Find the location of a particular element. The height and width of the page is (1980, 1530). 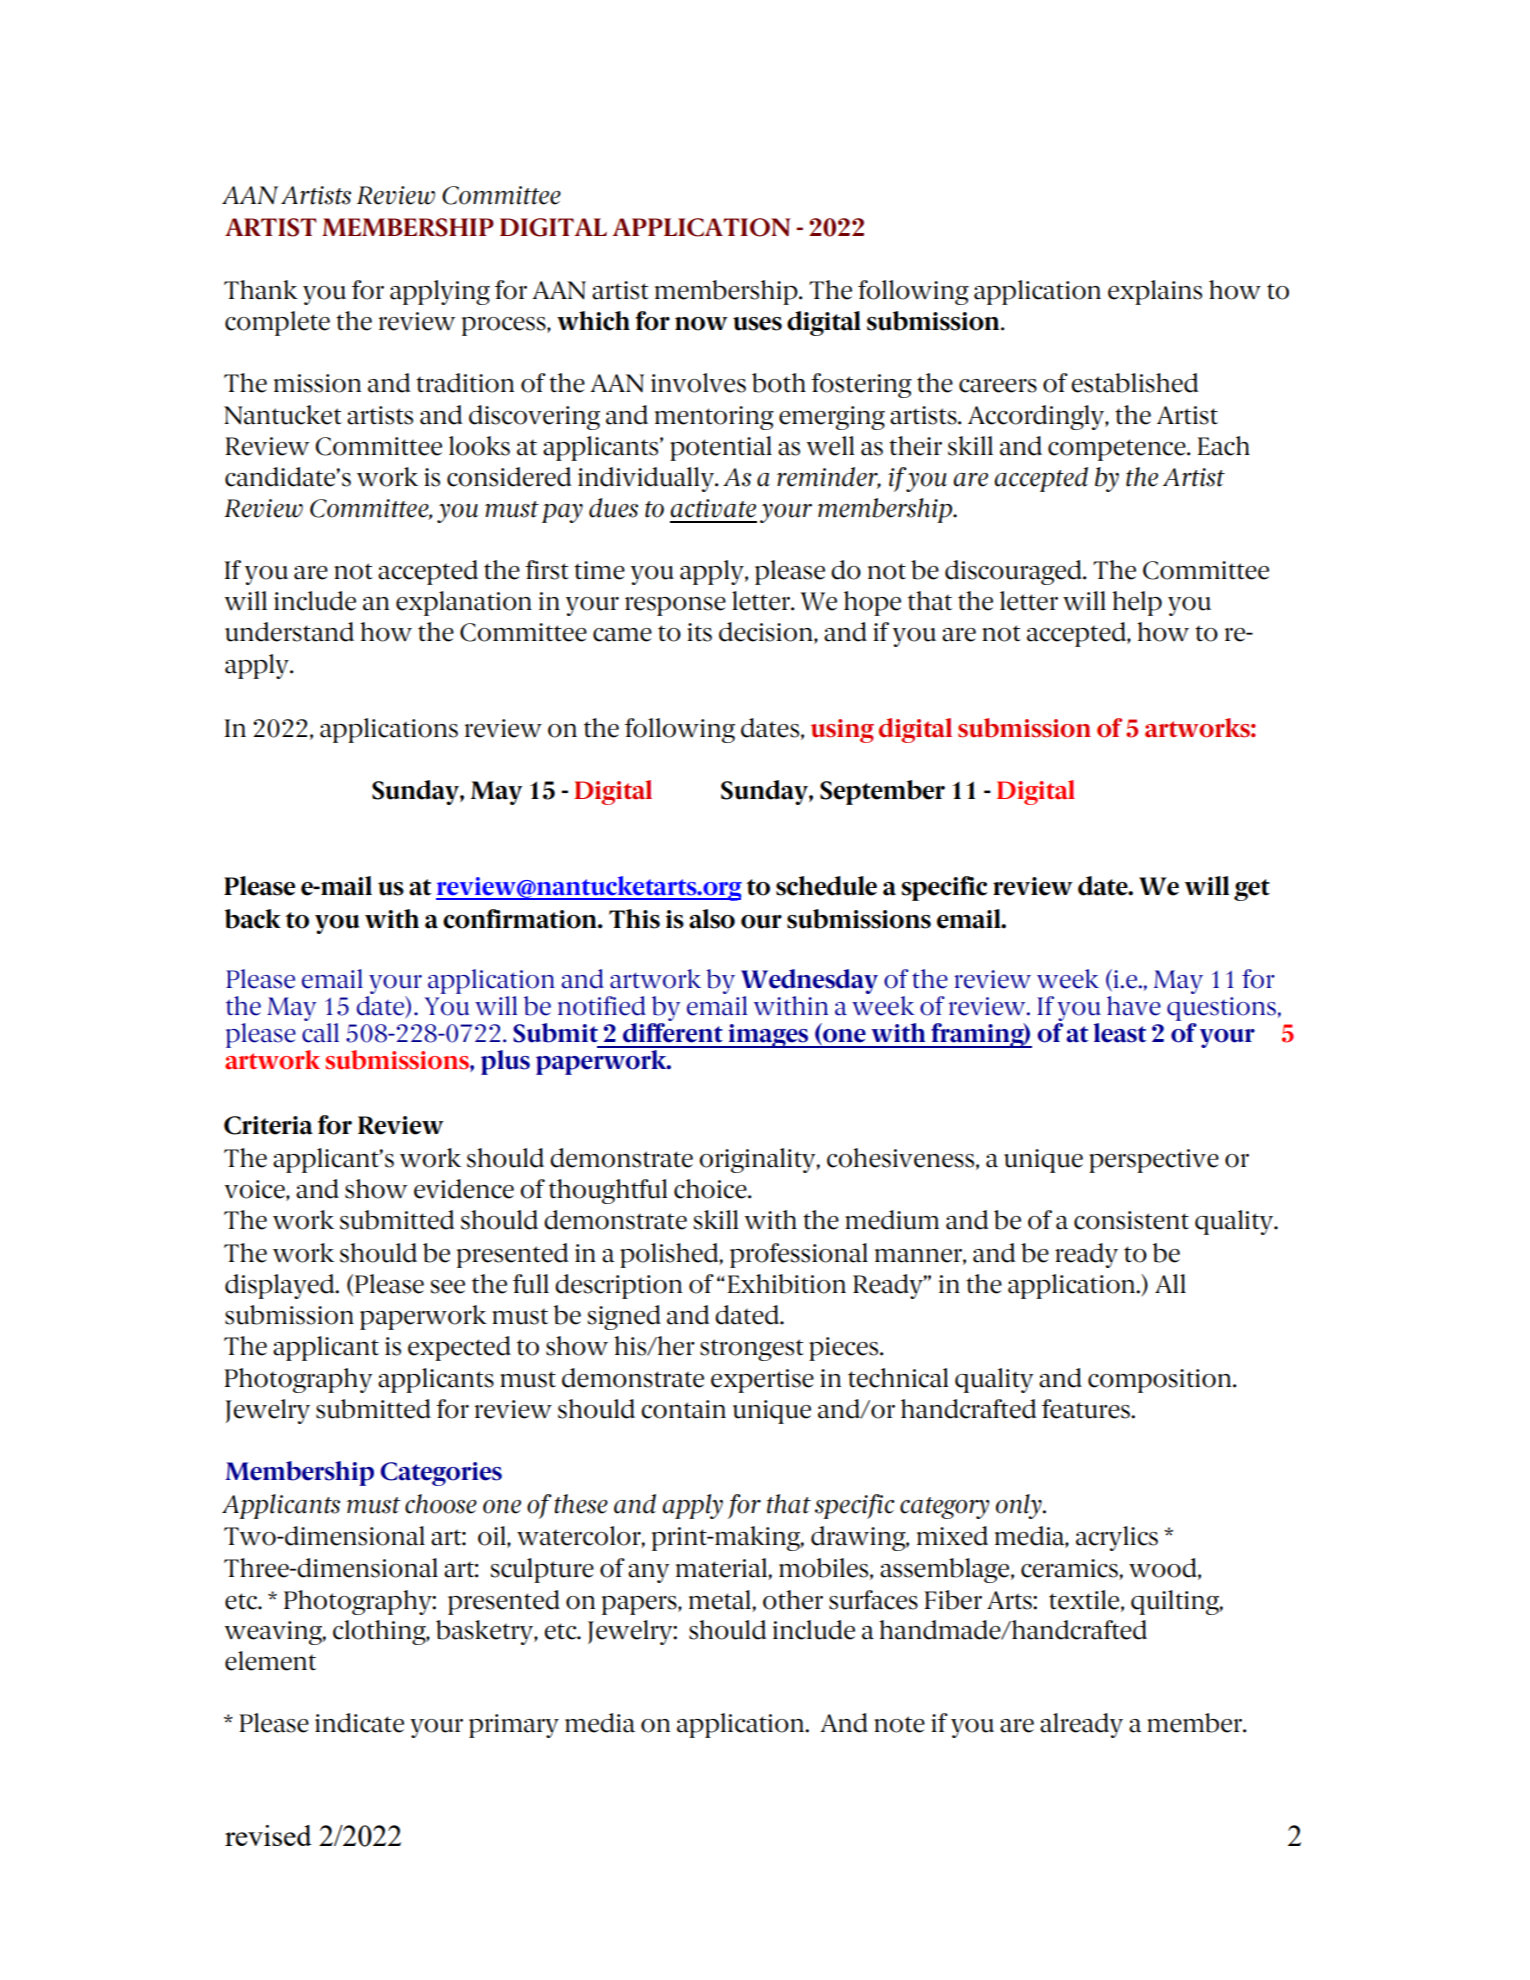

Fiber is located at coordinates (953, 1600).
